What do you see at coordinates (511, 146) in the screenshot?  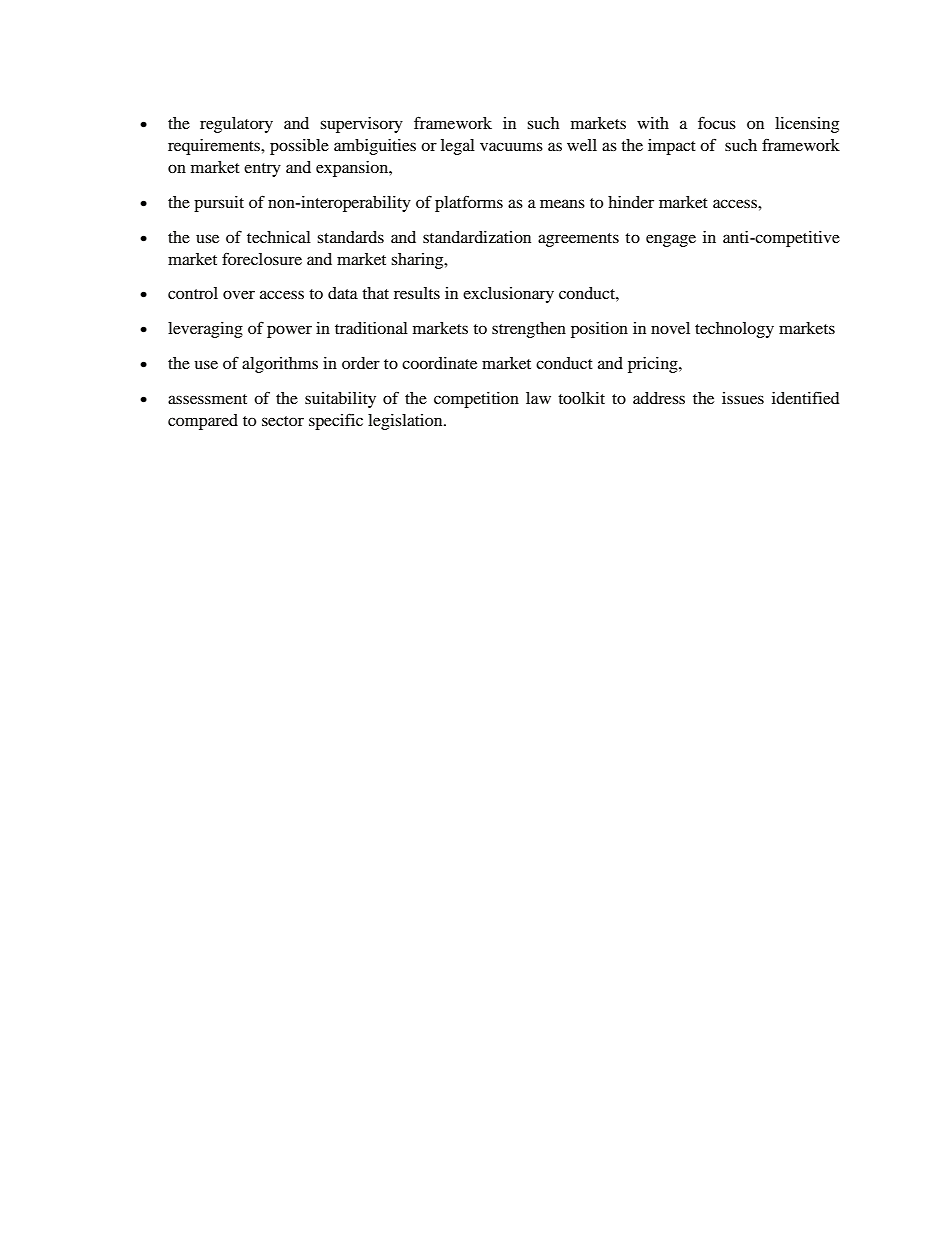 I see `vacuums` at bounding box center [511, 146].
